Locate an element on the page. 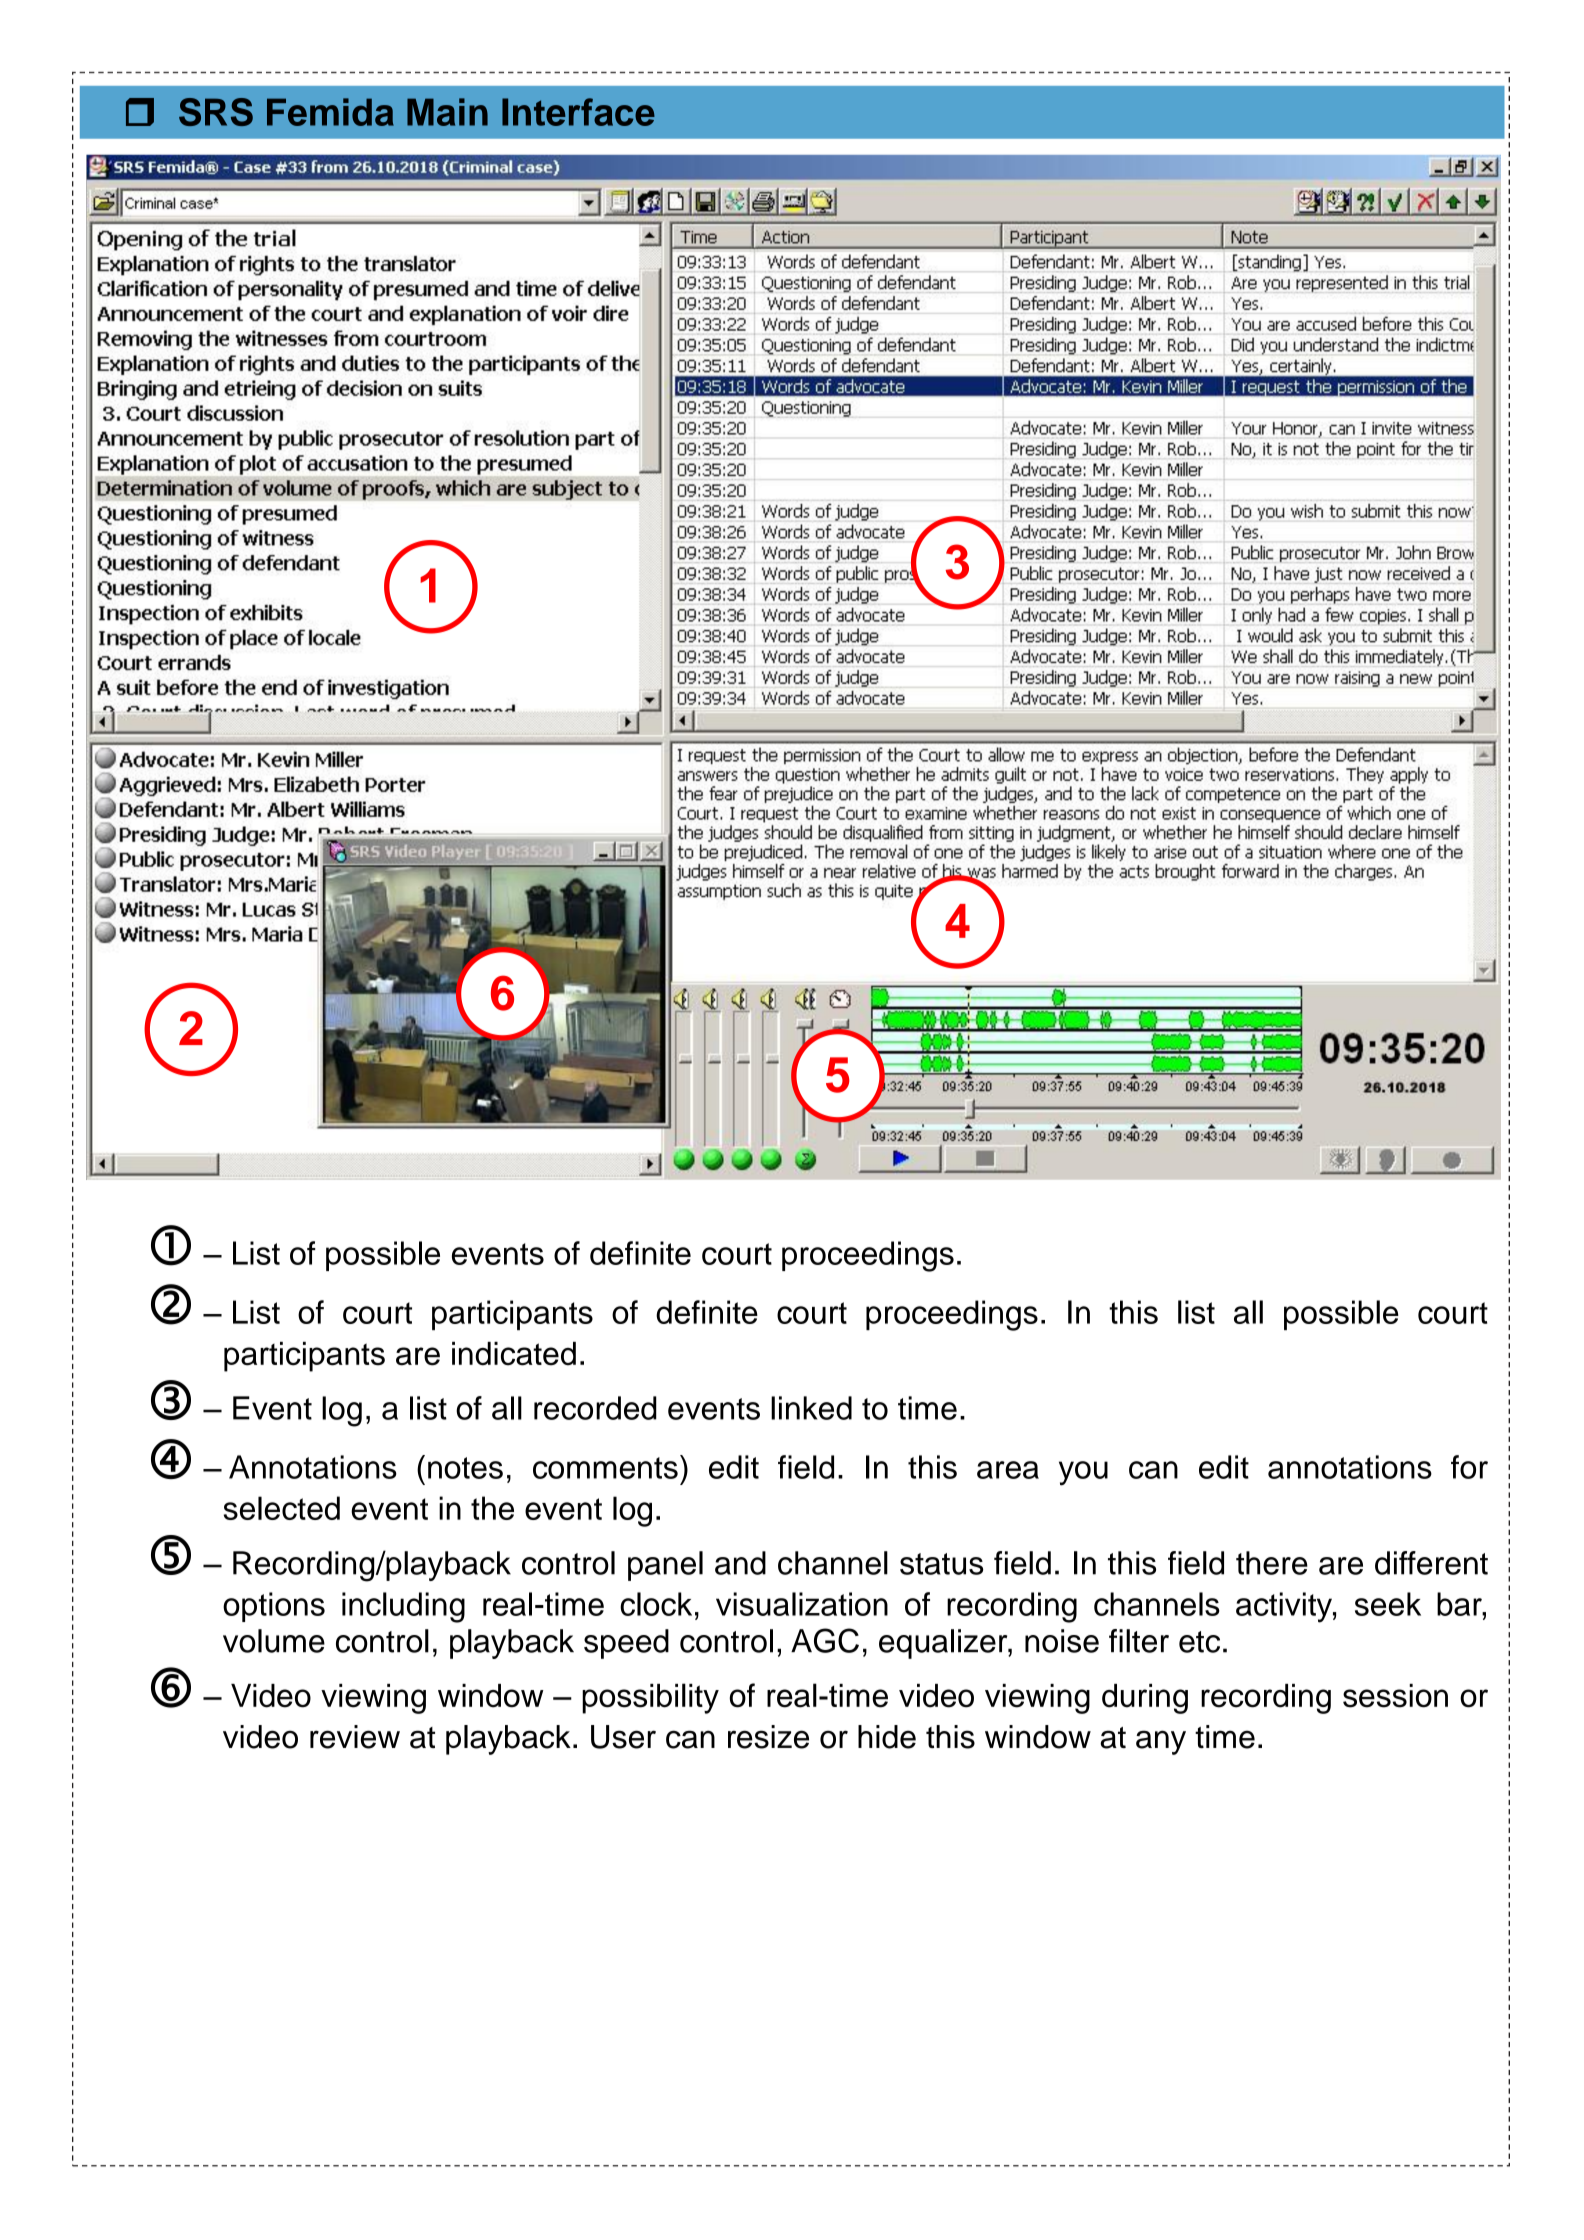 The height and width of the document is (2240, 1584). review is located at coordinates (355, 1737).
